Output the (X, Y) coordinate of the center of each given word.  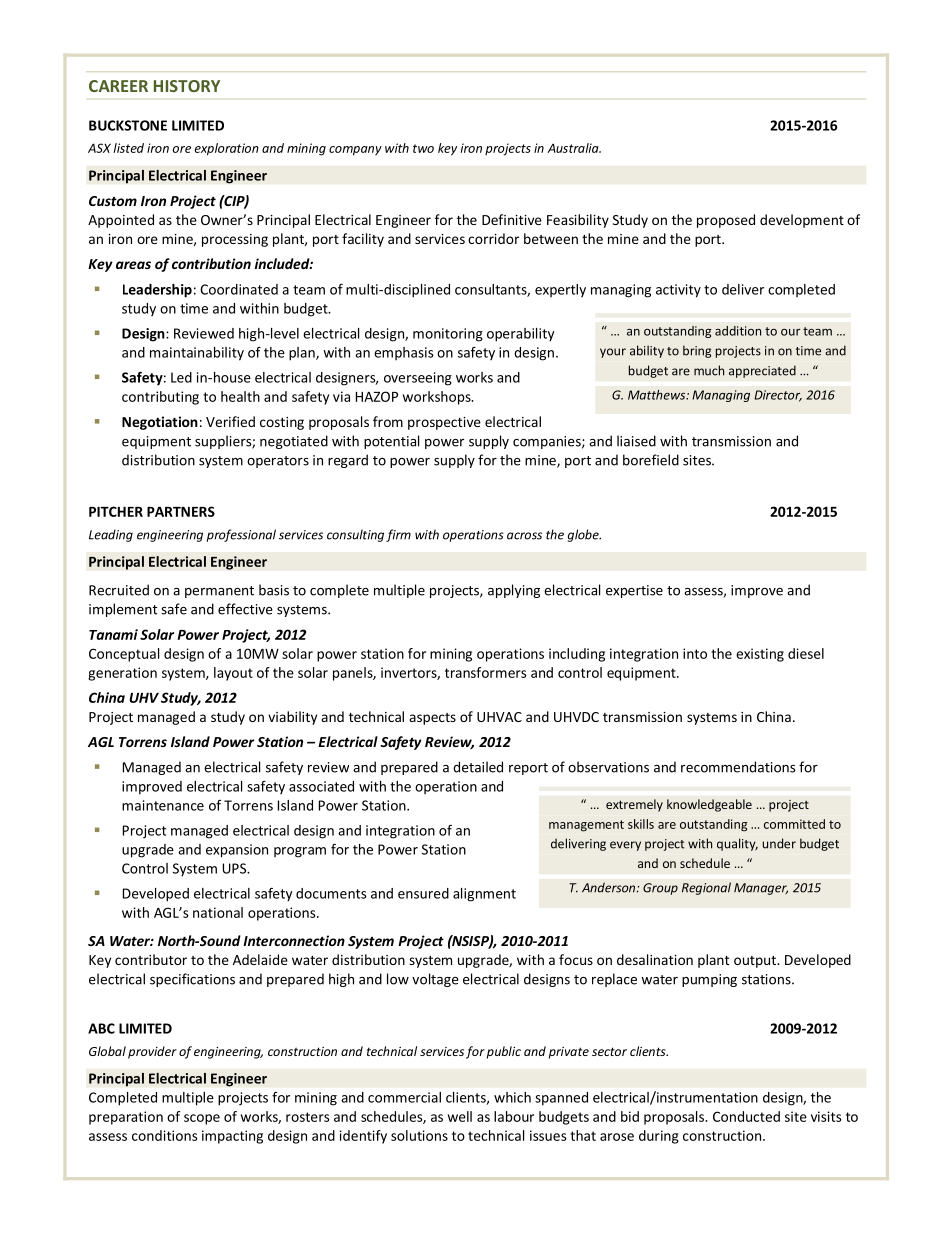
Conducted (746, 1116)
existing (760, 655)
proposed (726, 221)
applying (514, 591)
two (423, 148)
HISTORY (187, 86)
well (460, 1116)
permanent (219, 592)
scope (202, 1119)
